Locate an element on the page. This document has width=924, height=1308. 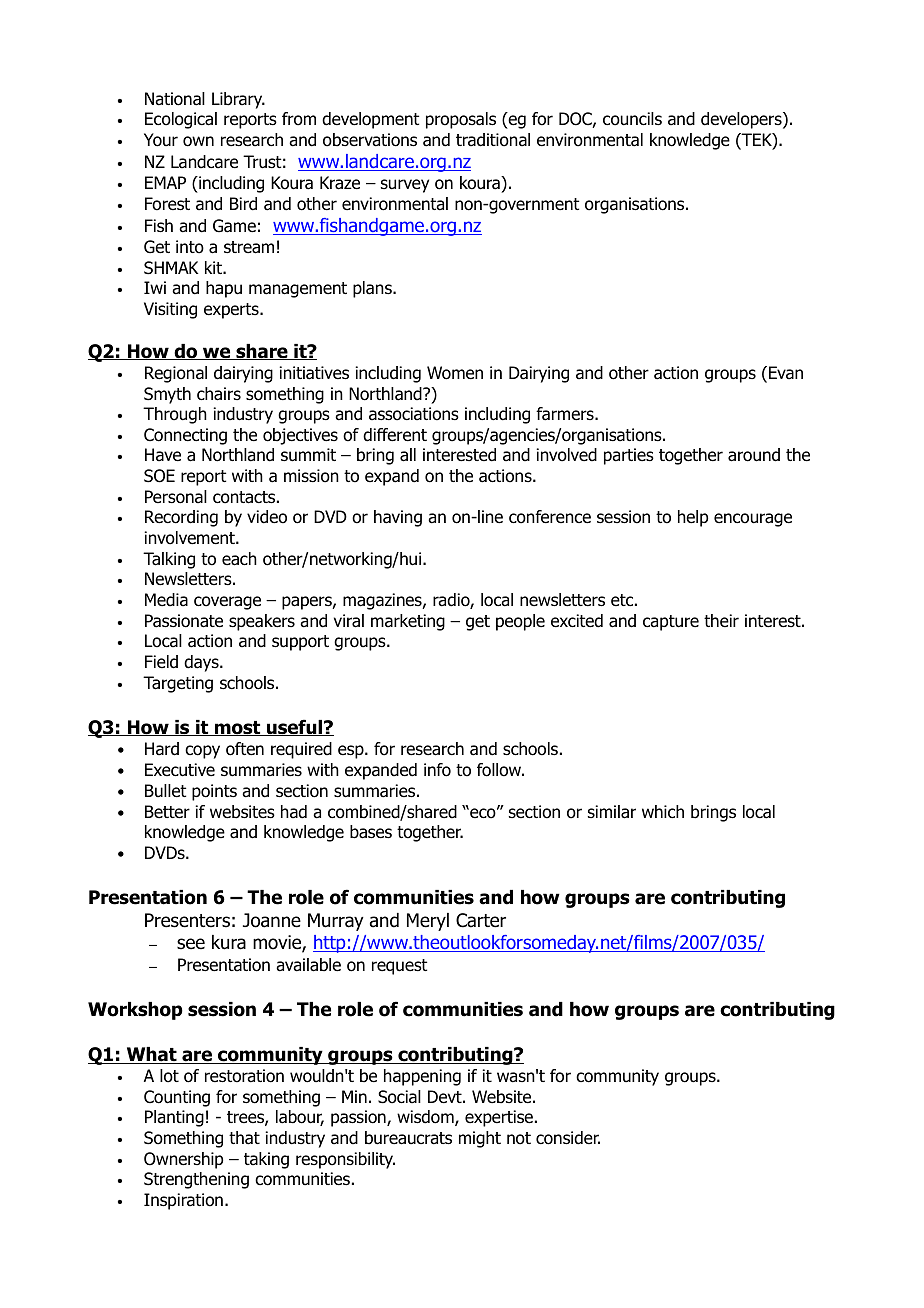
Carter is located at coordinates (481, 920).
